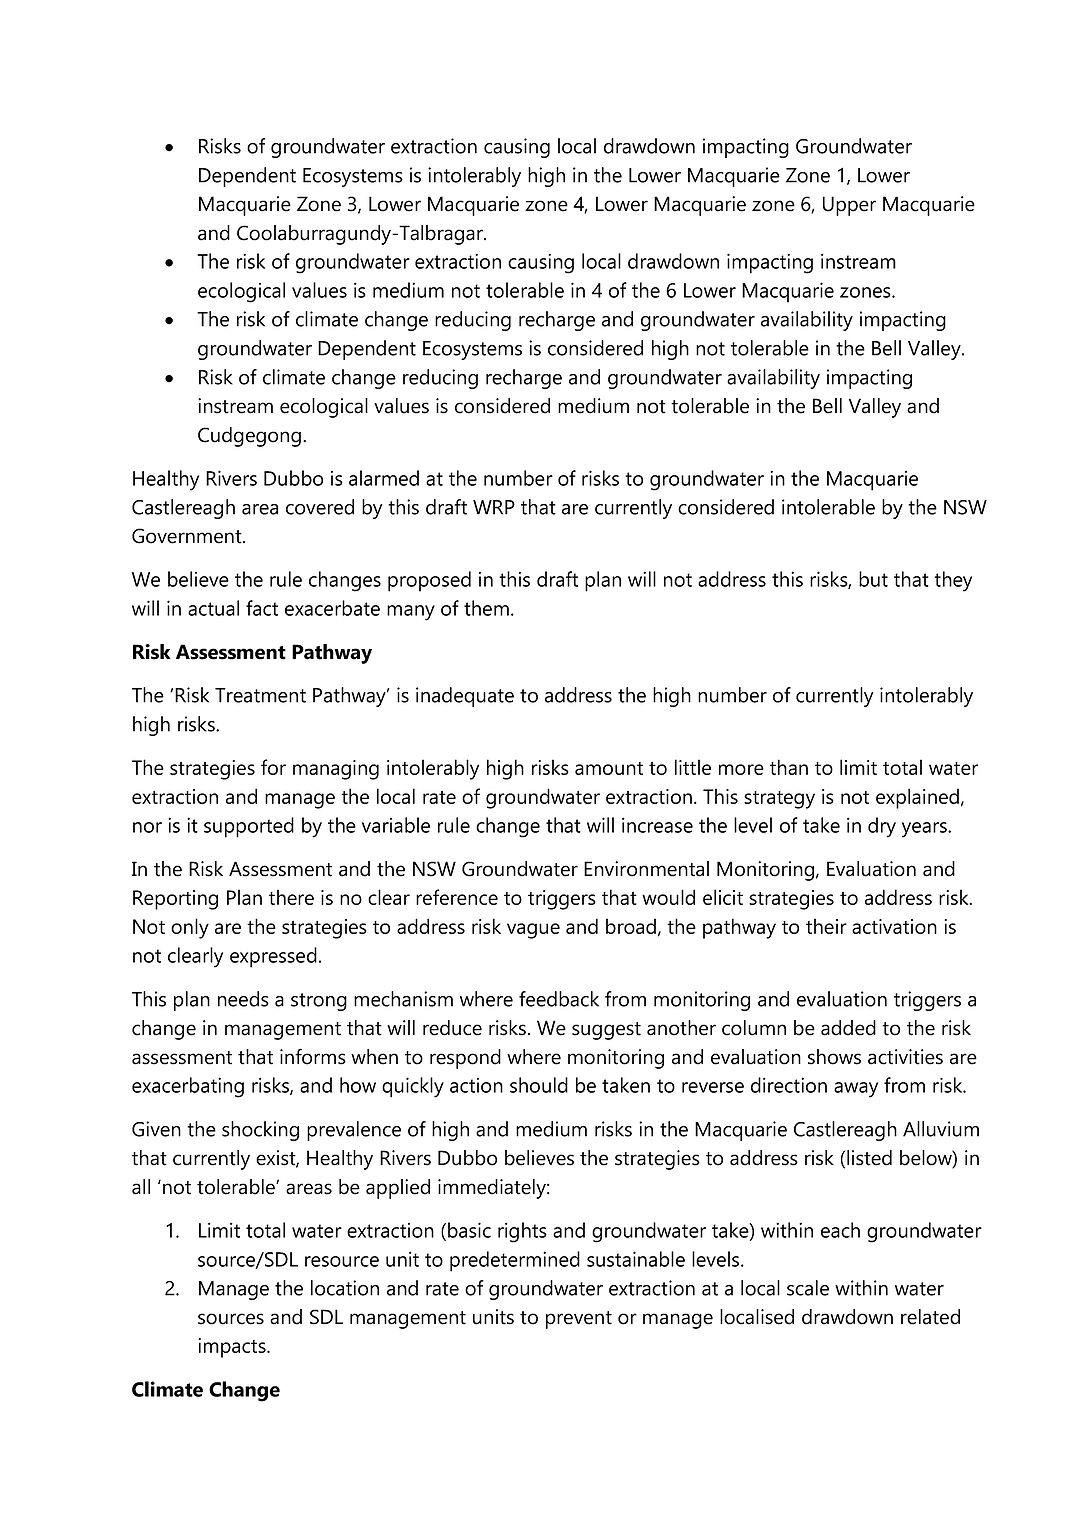 This document has width=1088, height=1539. I want to click on them, so click(486, 608).
